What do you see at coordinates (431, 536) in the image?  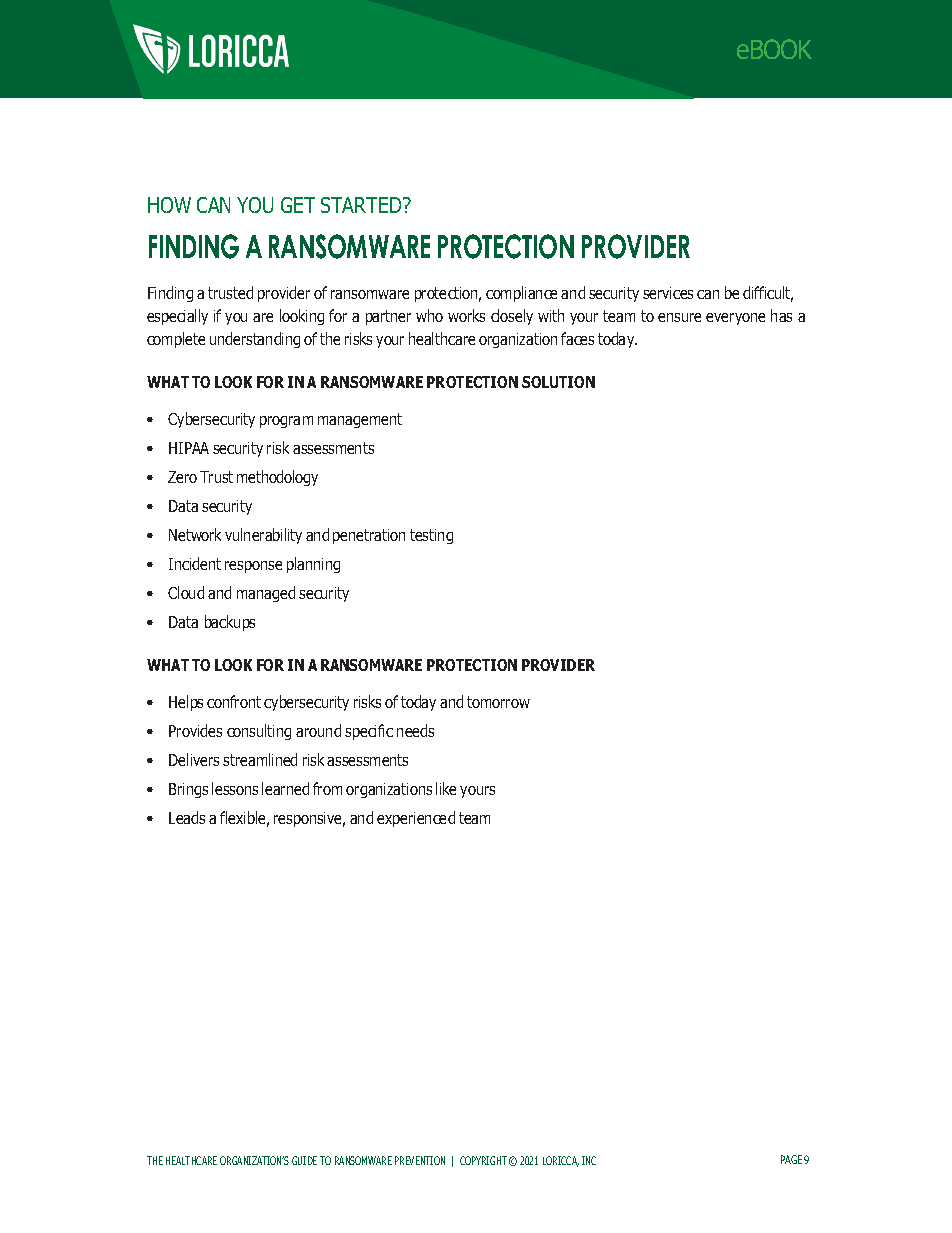 I see `testing` at bounding box center [431, 536].
